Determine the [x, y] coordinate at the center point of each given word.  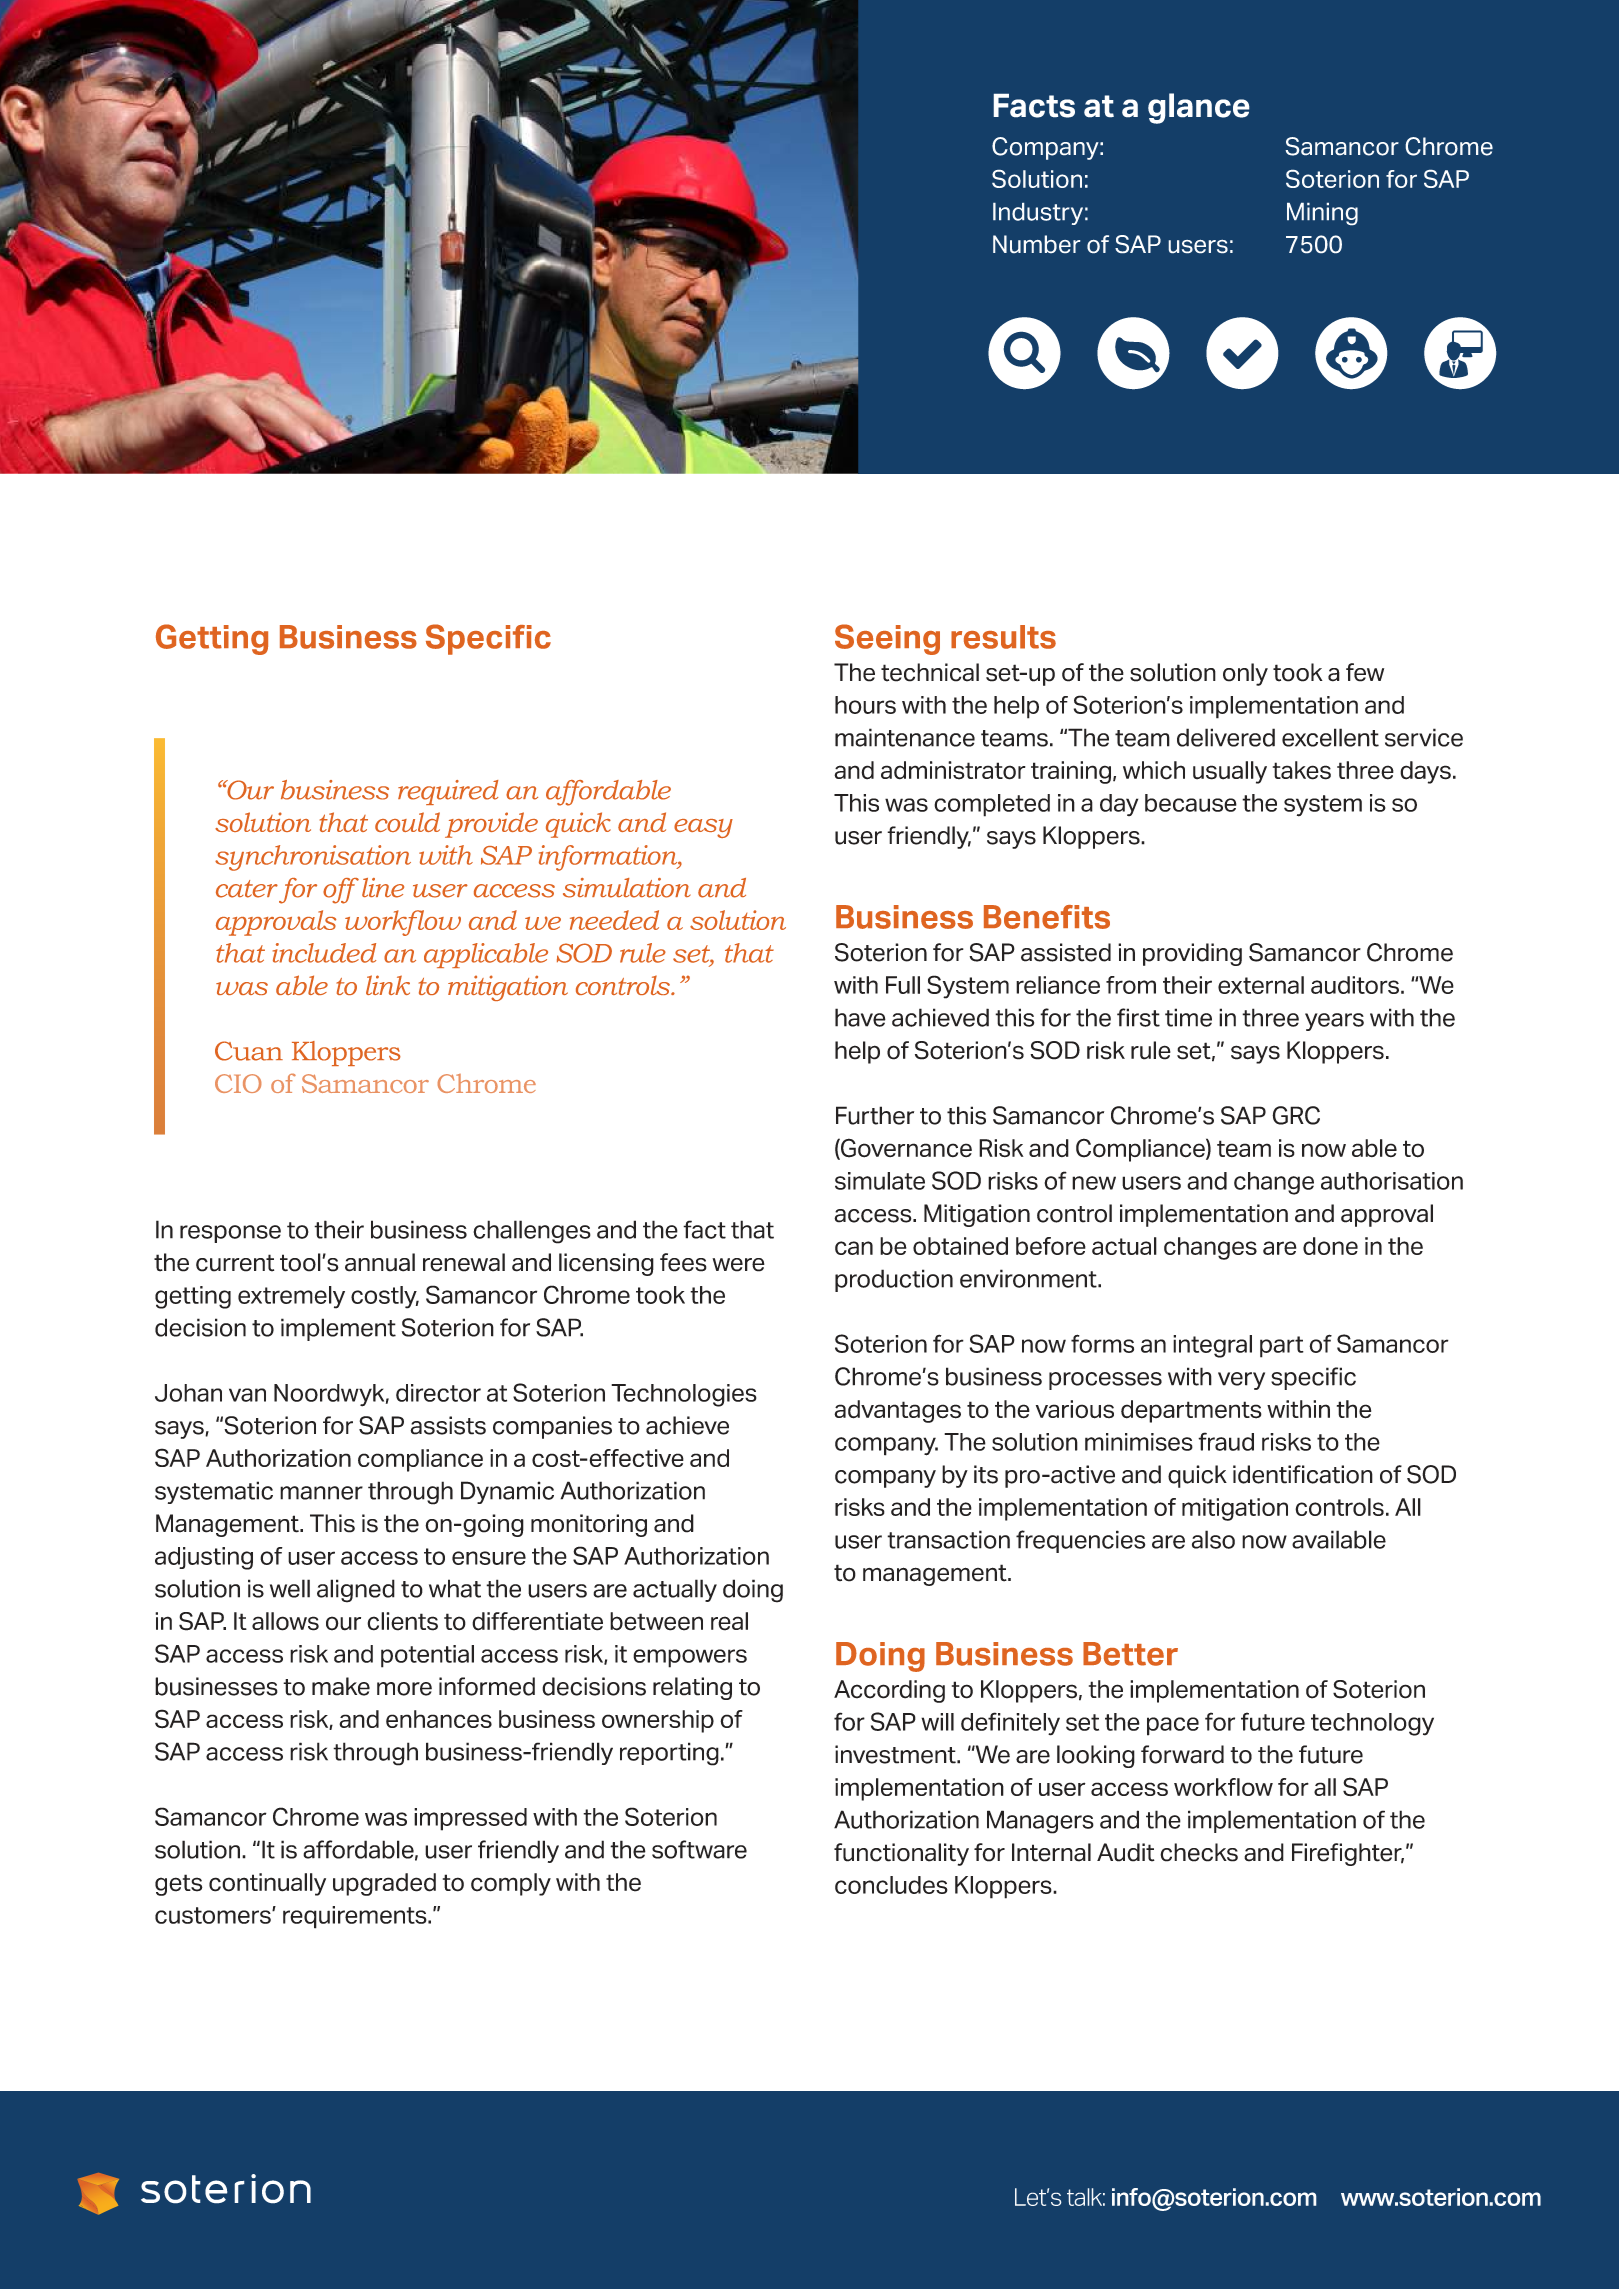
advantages [897, 1411]
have [860, 1017]
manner [321, 1493]
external [1261, 985]
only [1245, 674]
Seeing [887, 639]
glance [1198, 108]
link [388, 985]
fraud [1226, 1441]
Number [1036, 244]
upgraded [384, 1884]
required [448, 792]
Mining [1322, 214]
